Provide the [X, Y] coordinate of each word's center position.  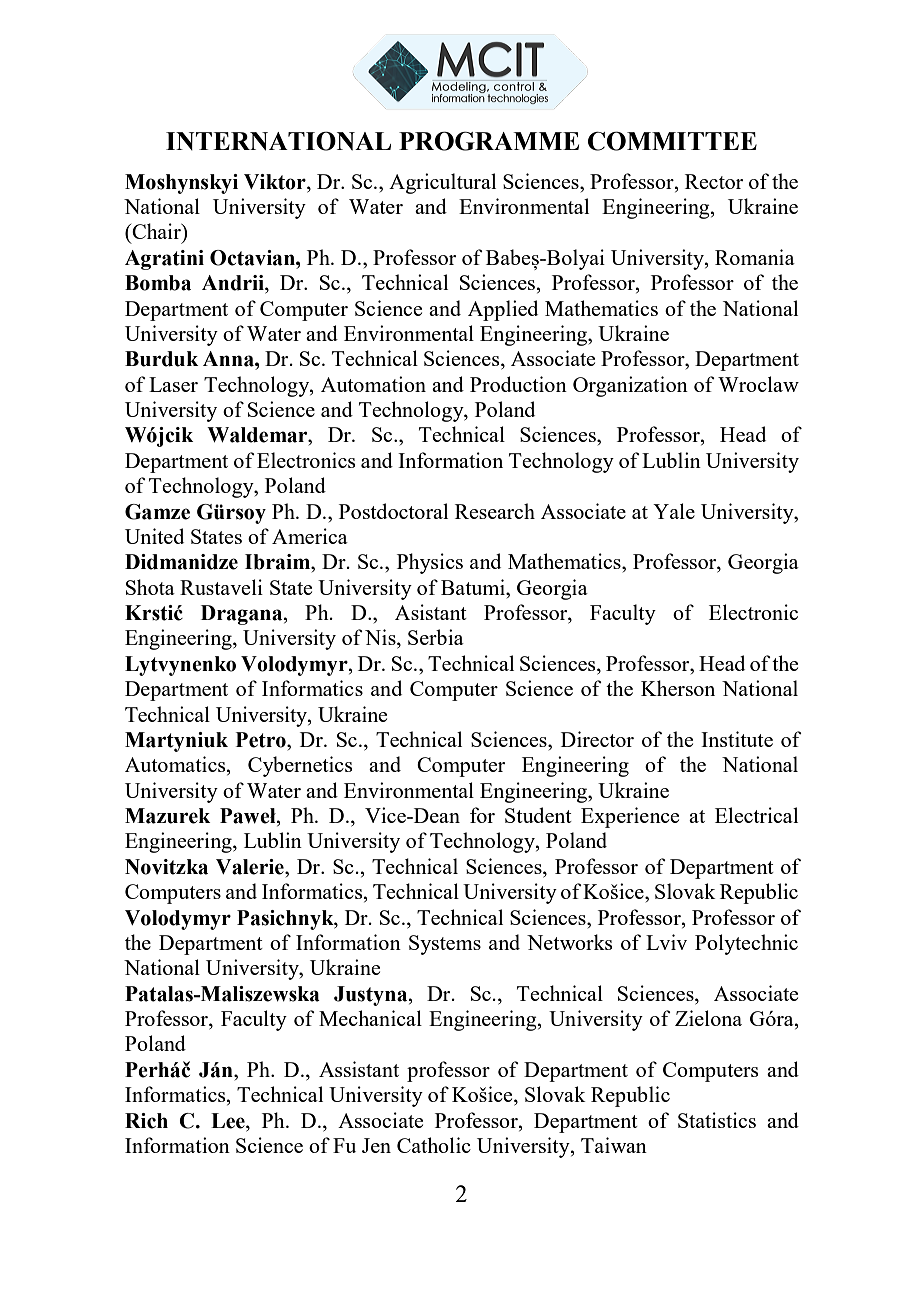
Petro [262, 740]
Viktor [276, 182]
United [154, 536]
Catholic [434, 1145]
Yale [674, 511]
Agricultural [442, 183]
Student [538, 815]
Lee [229, 1121]
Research [495, 511]
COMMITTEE [672, 141]
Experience [630, 817]
